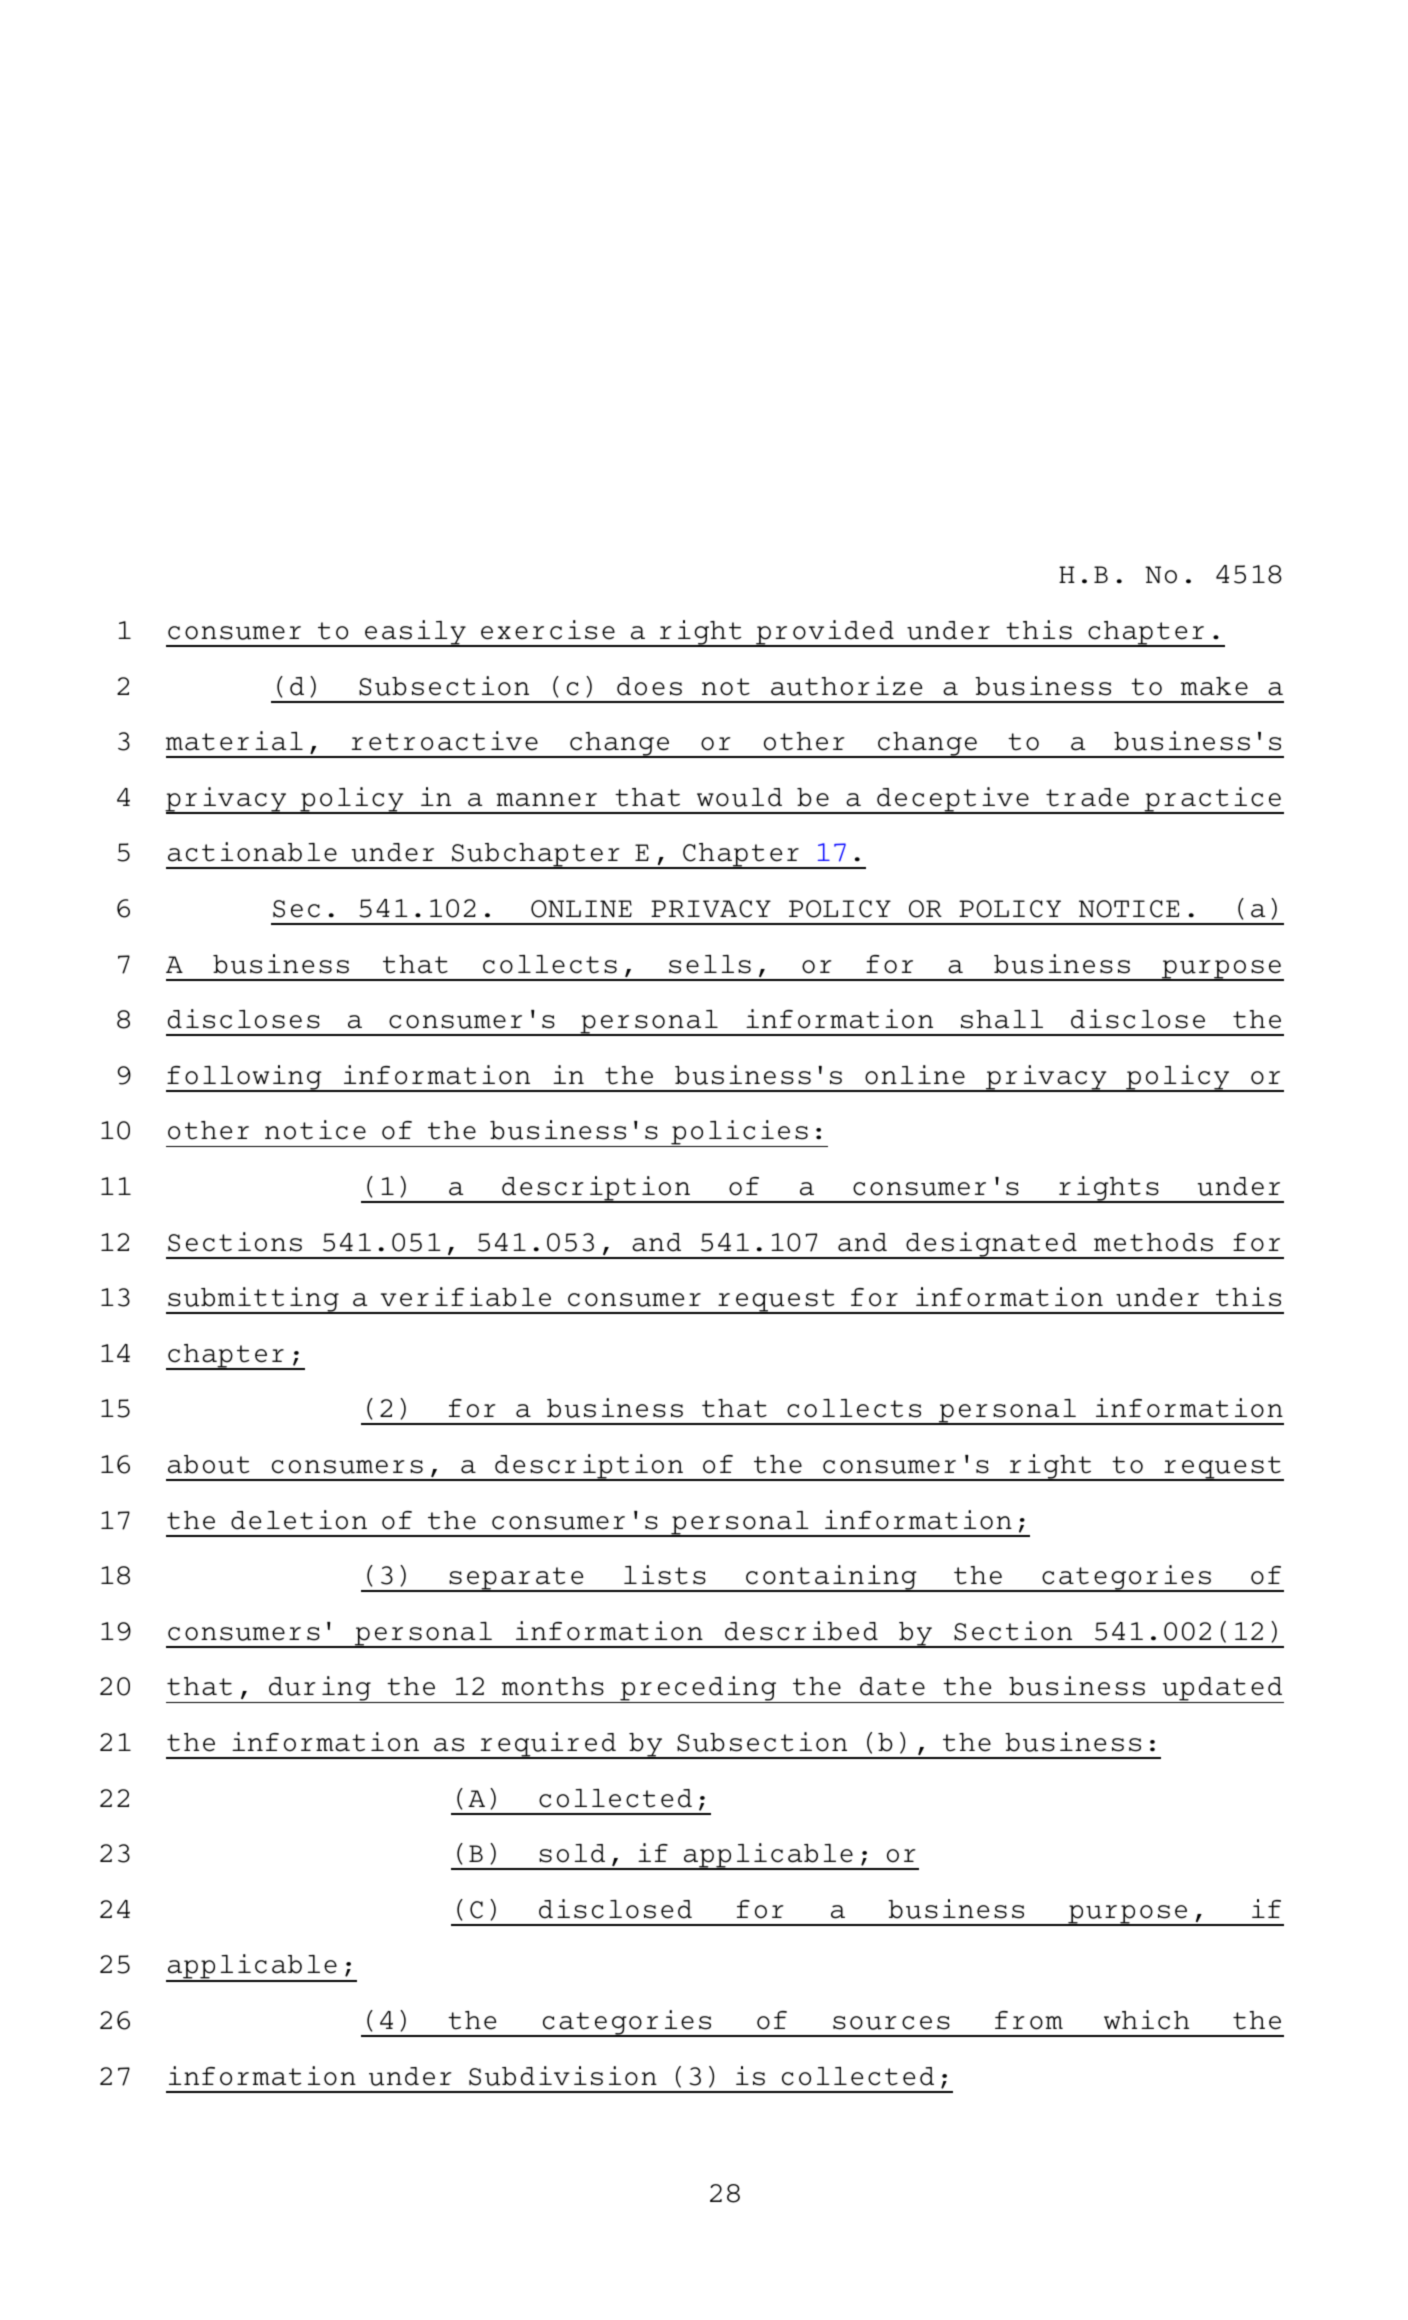  What do you see at coordinates (698, 1689) in the screenshot?
I see `preceding` at bounding box center [698, 1689].
